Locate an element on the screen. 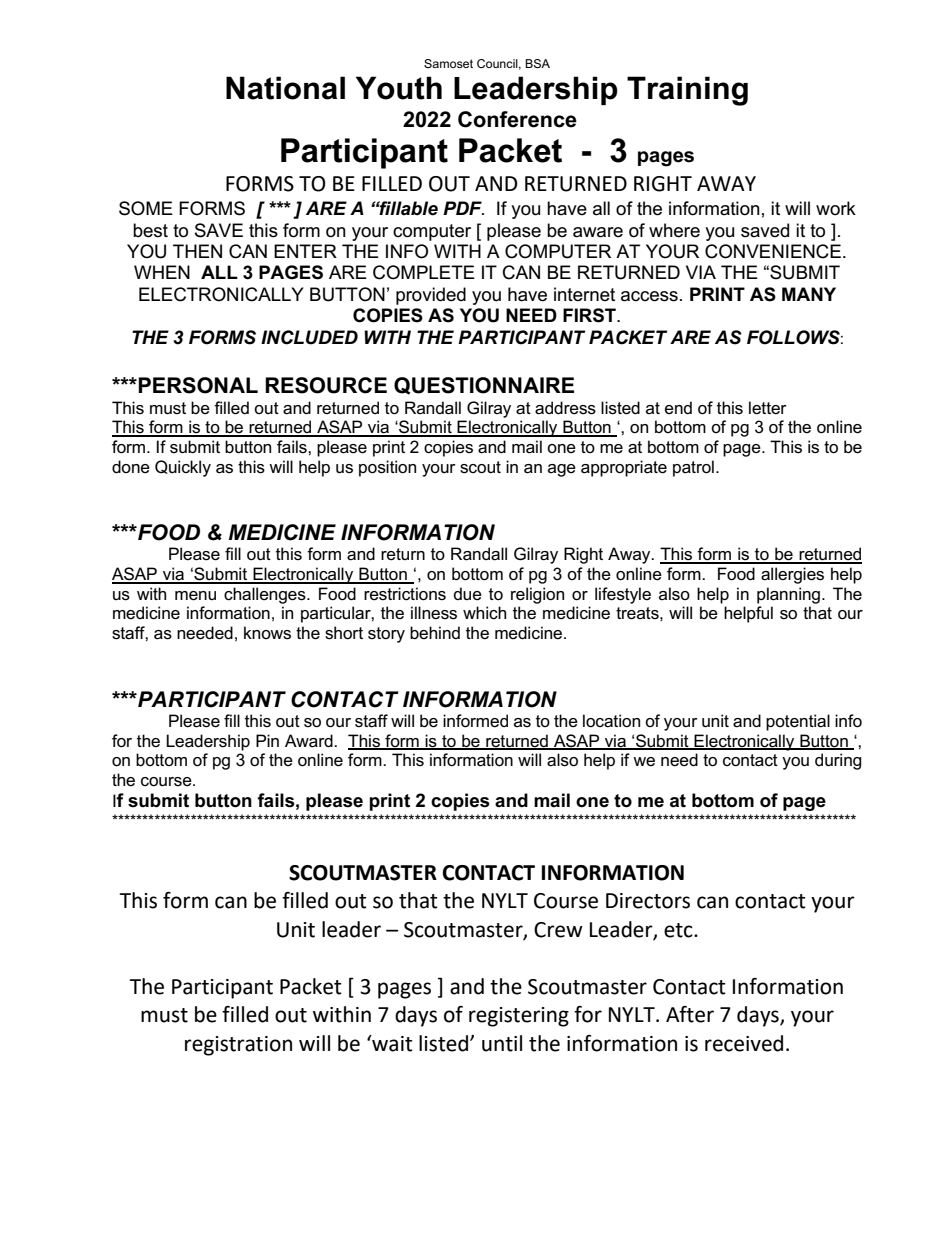 This screenshot has width=952, height=1233. National is located at coordinates (285, 88).
